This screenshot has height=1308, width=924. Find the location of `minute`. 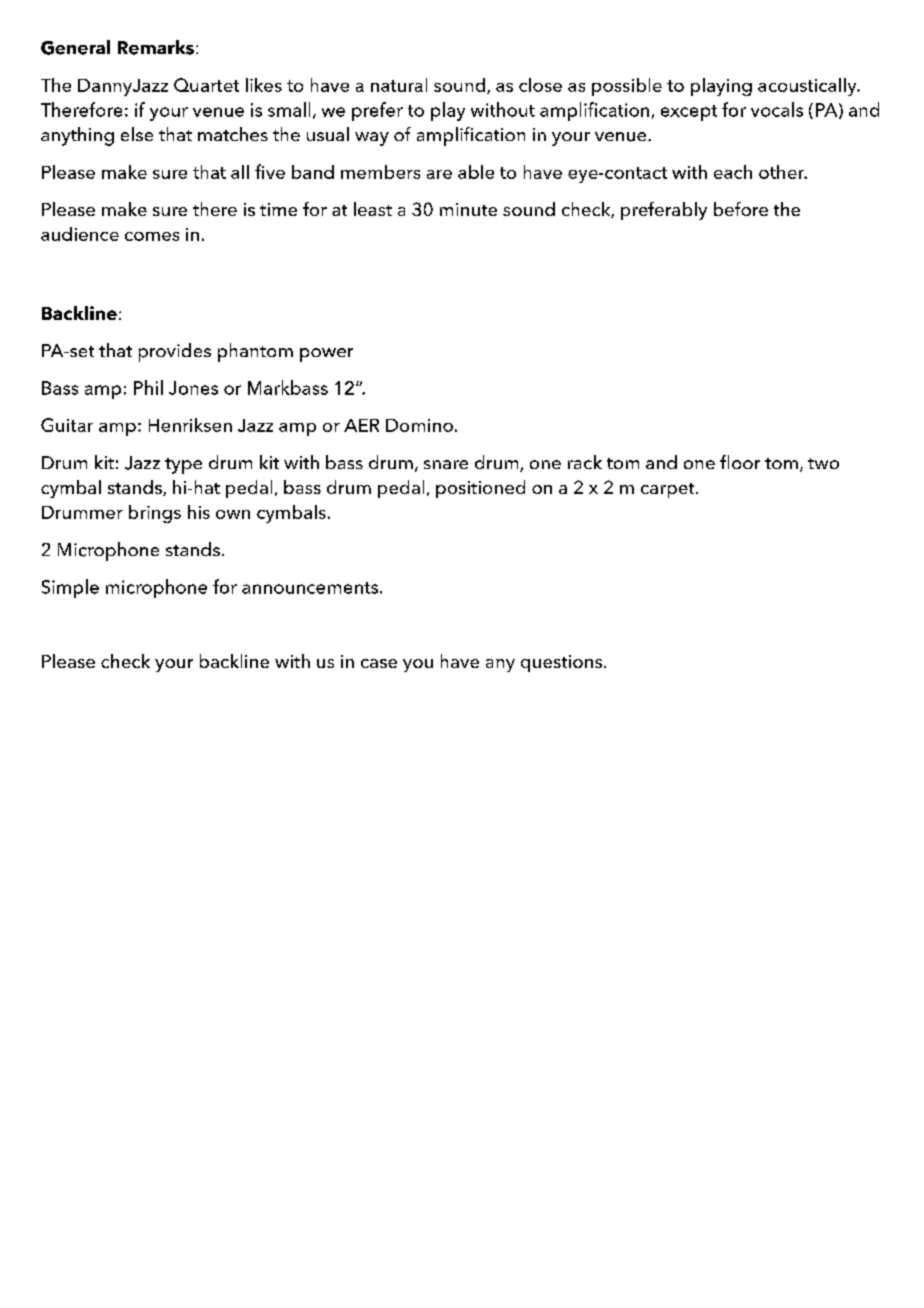

minute is located at coordinates (468, 209).
